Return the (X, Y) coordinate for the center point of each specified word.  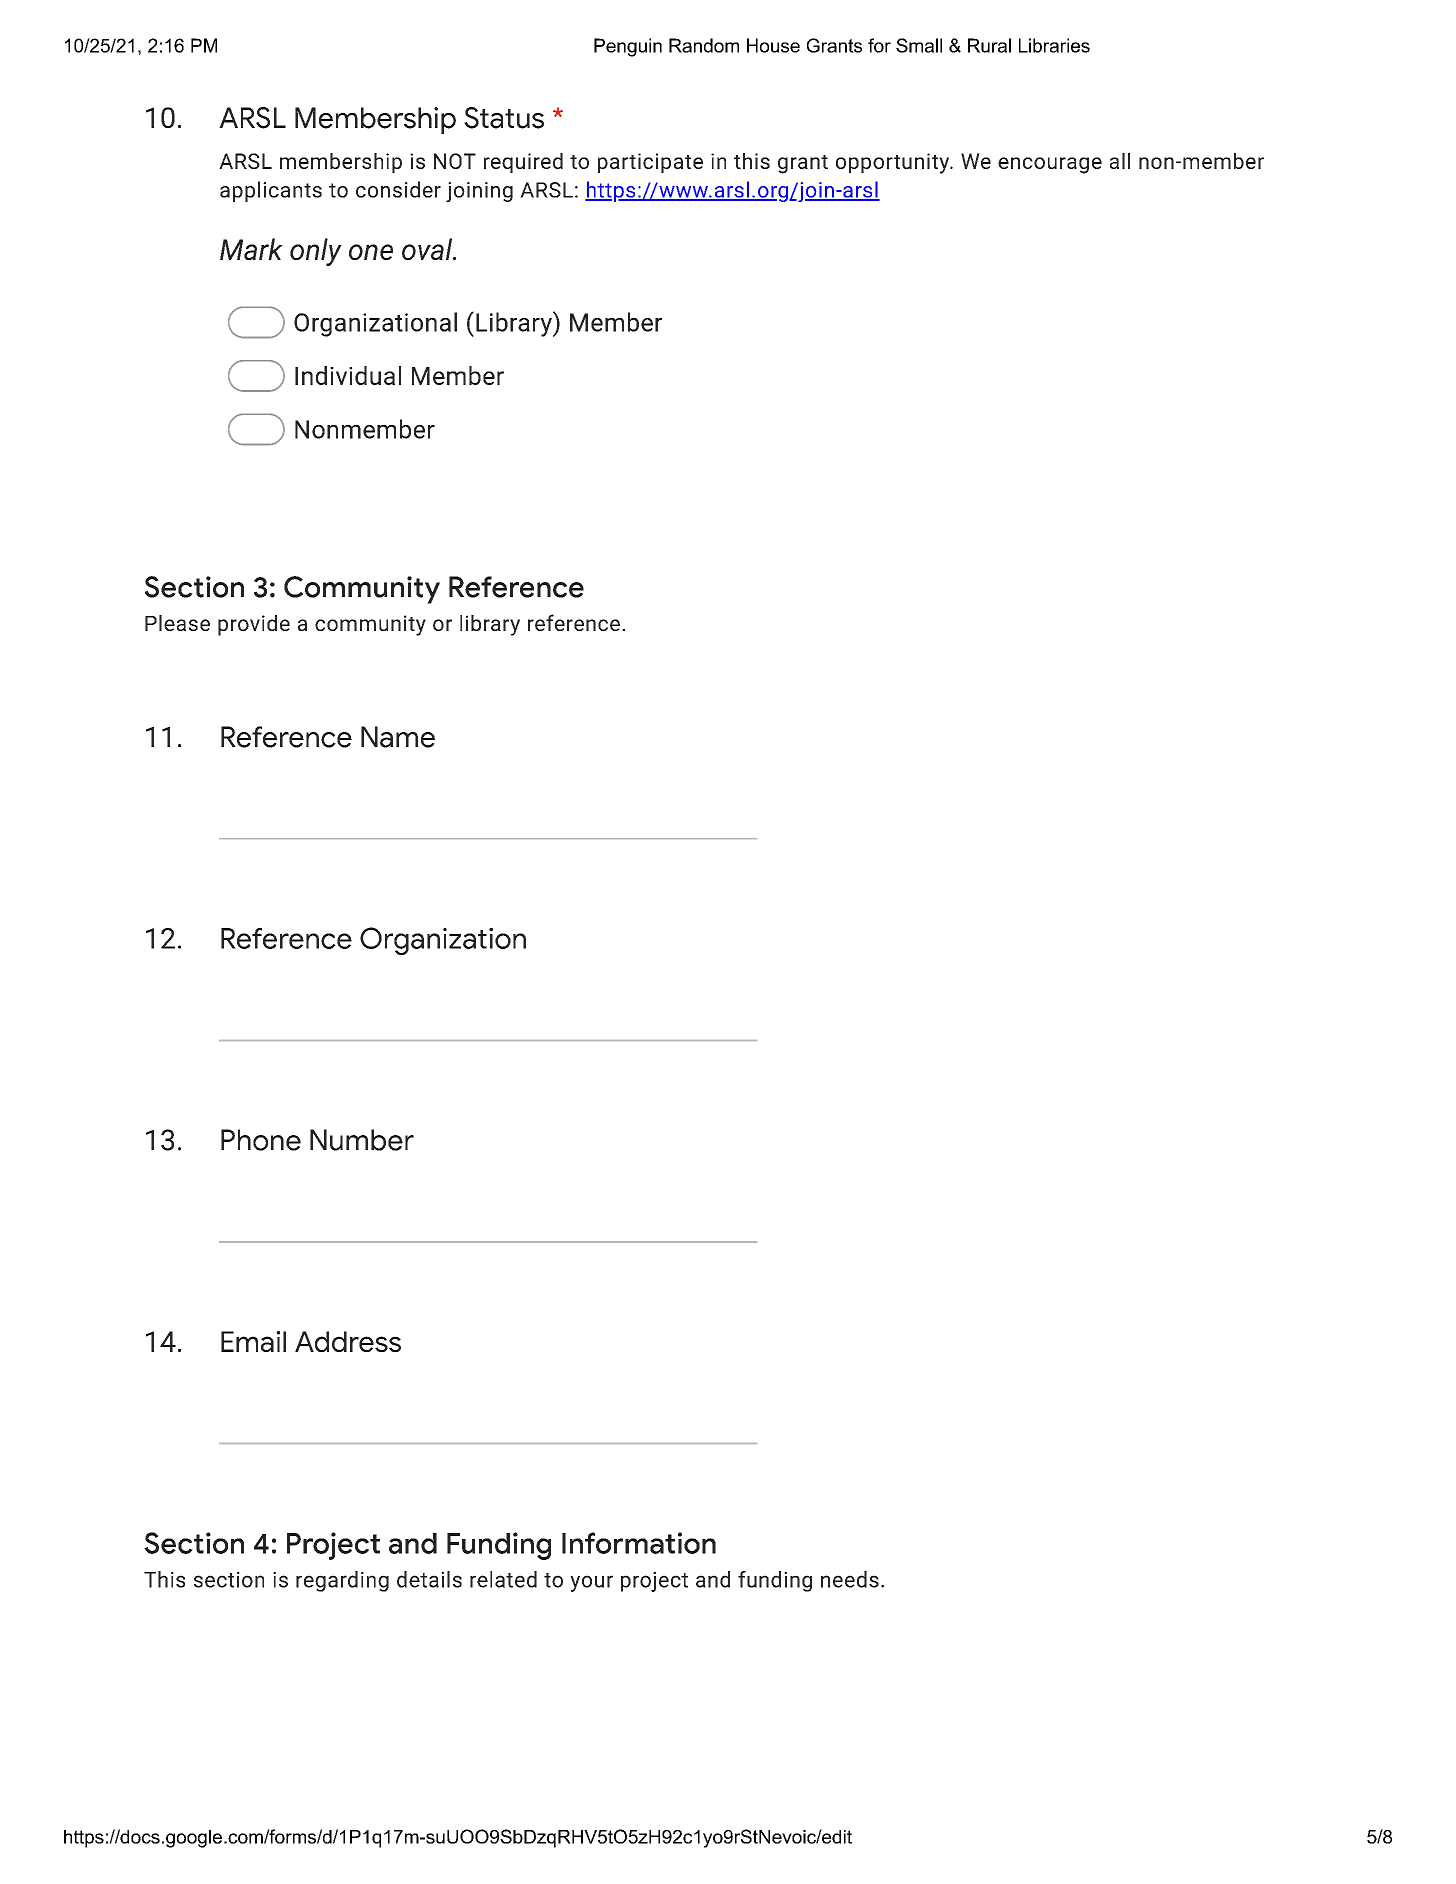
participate (650, 163)
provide (254, 625)
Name (398, 737)
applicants (271, 191)
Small (919, 45)
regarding (342, 1581)
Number (362, 1140)
